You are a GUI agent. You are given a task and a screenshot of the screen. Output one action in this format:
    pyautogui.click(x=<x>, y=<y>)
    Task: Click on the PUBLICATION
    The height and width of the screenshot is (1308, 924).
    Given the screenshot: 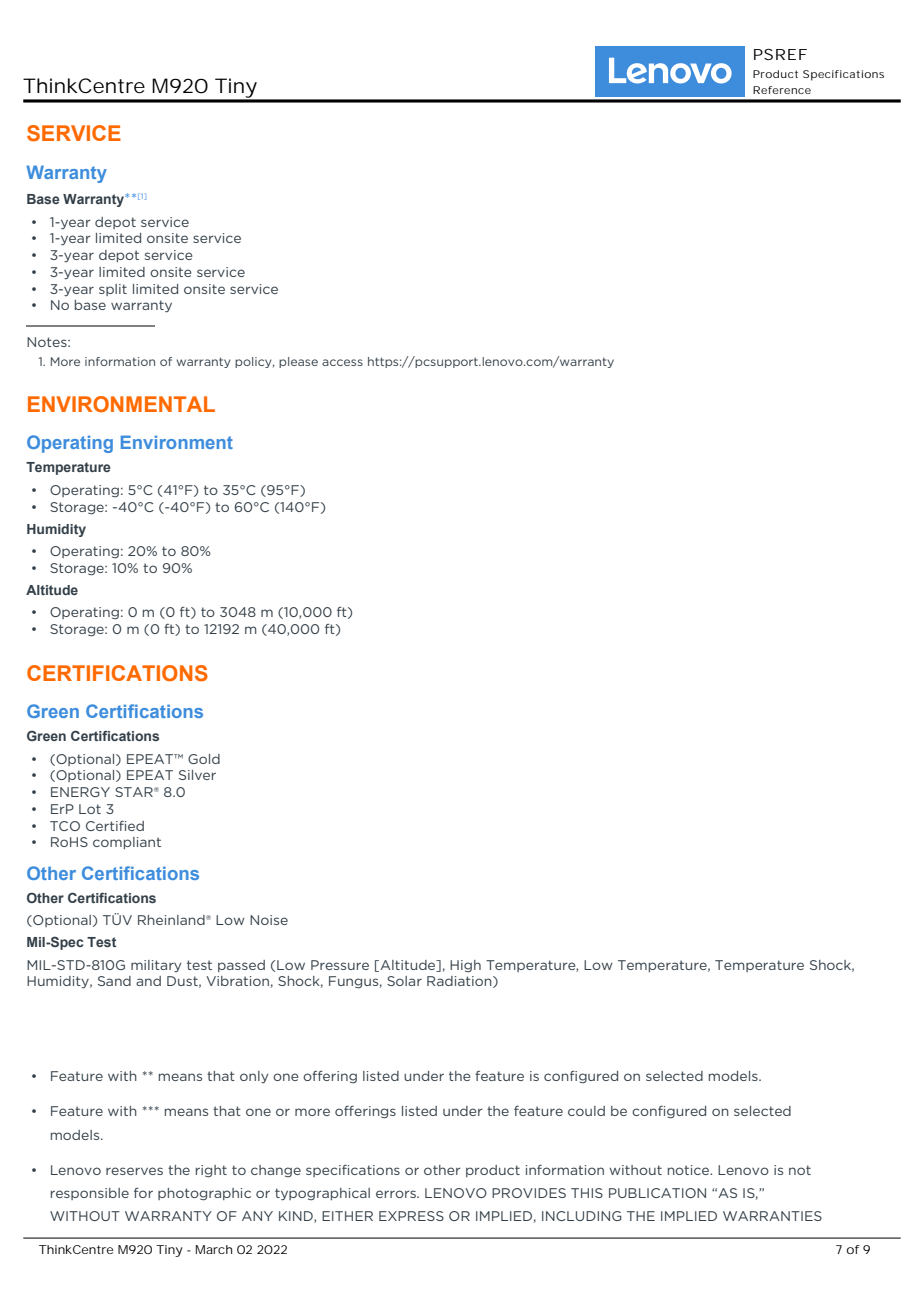 What is the action you would take?
    pyautogui.click(x=657, y=1193)
